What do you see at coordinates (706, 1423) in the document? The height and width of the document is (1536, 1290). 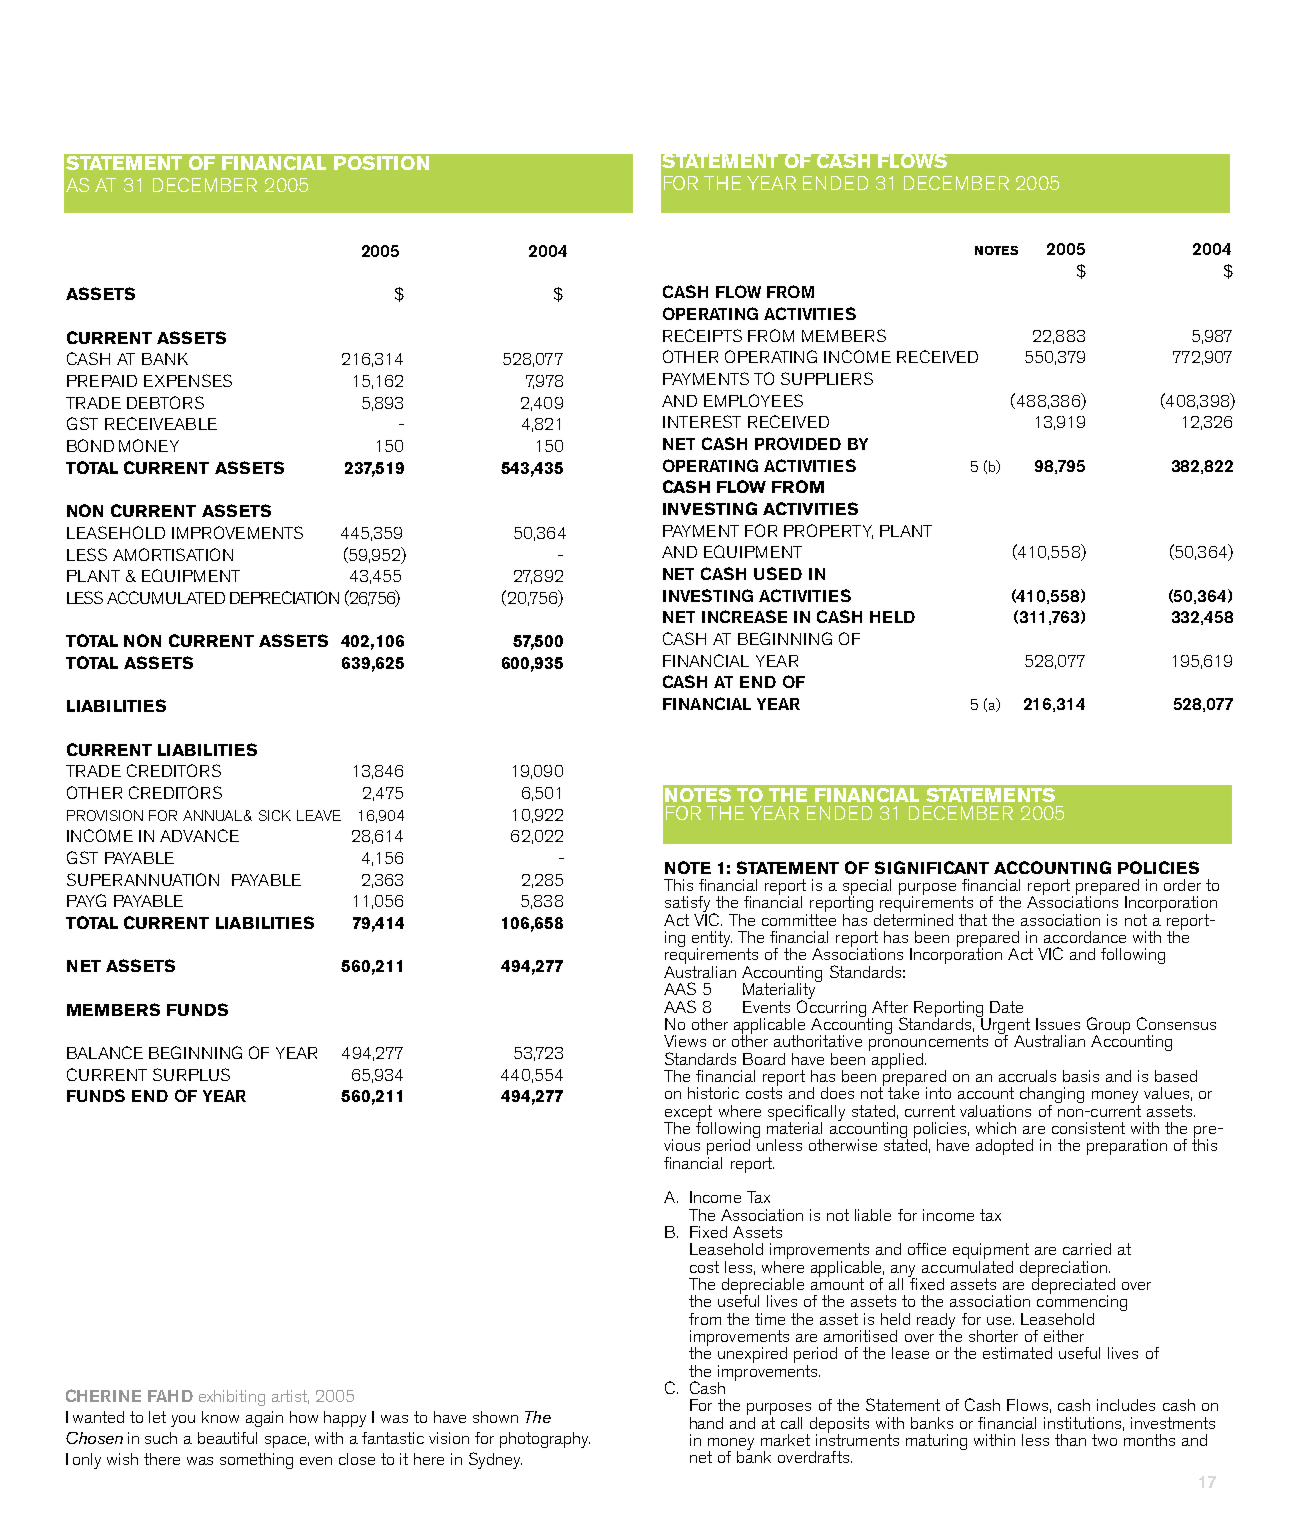 I see `hand` at bounding box center [706, 1423].
